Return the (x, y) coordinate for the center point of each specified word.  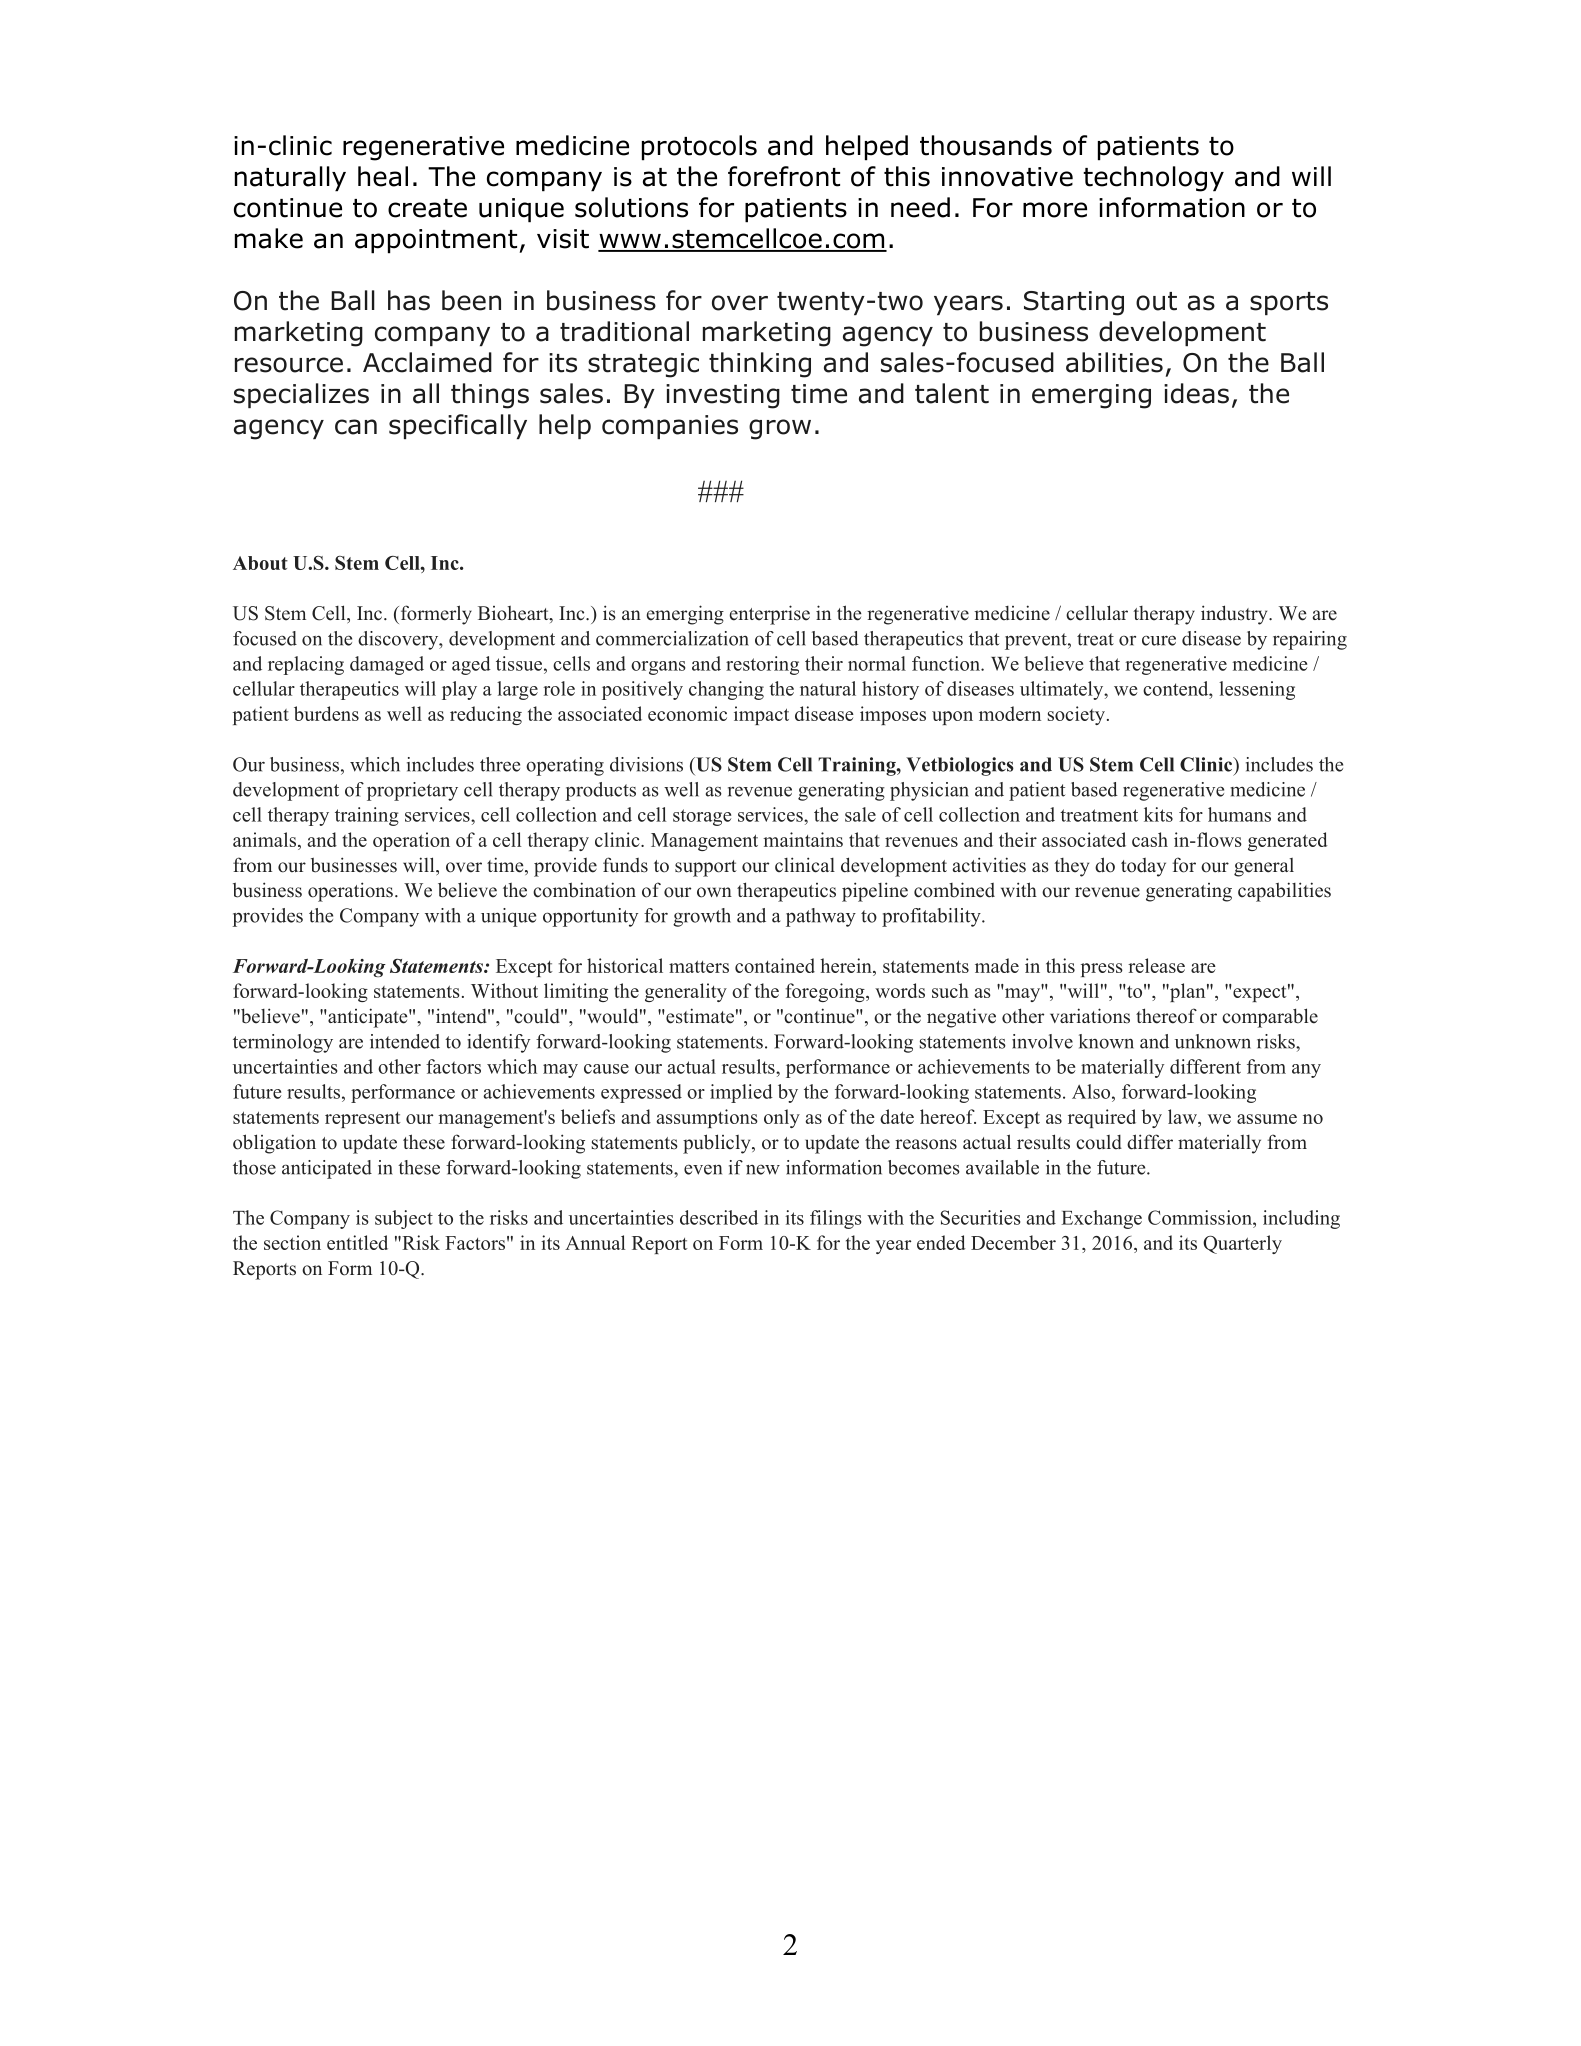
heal (383, 176)
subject (404, 1219)
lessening (1257, 690)
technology (1153, 179)
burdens (326, 713)
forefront (784, 176)
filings (836, 1219)
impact (761, 715)
